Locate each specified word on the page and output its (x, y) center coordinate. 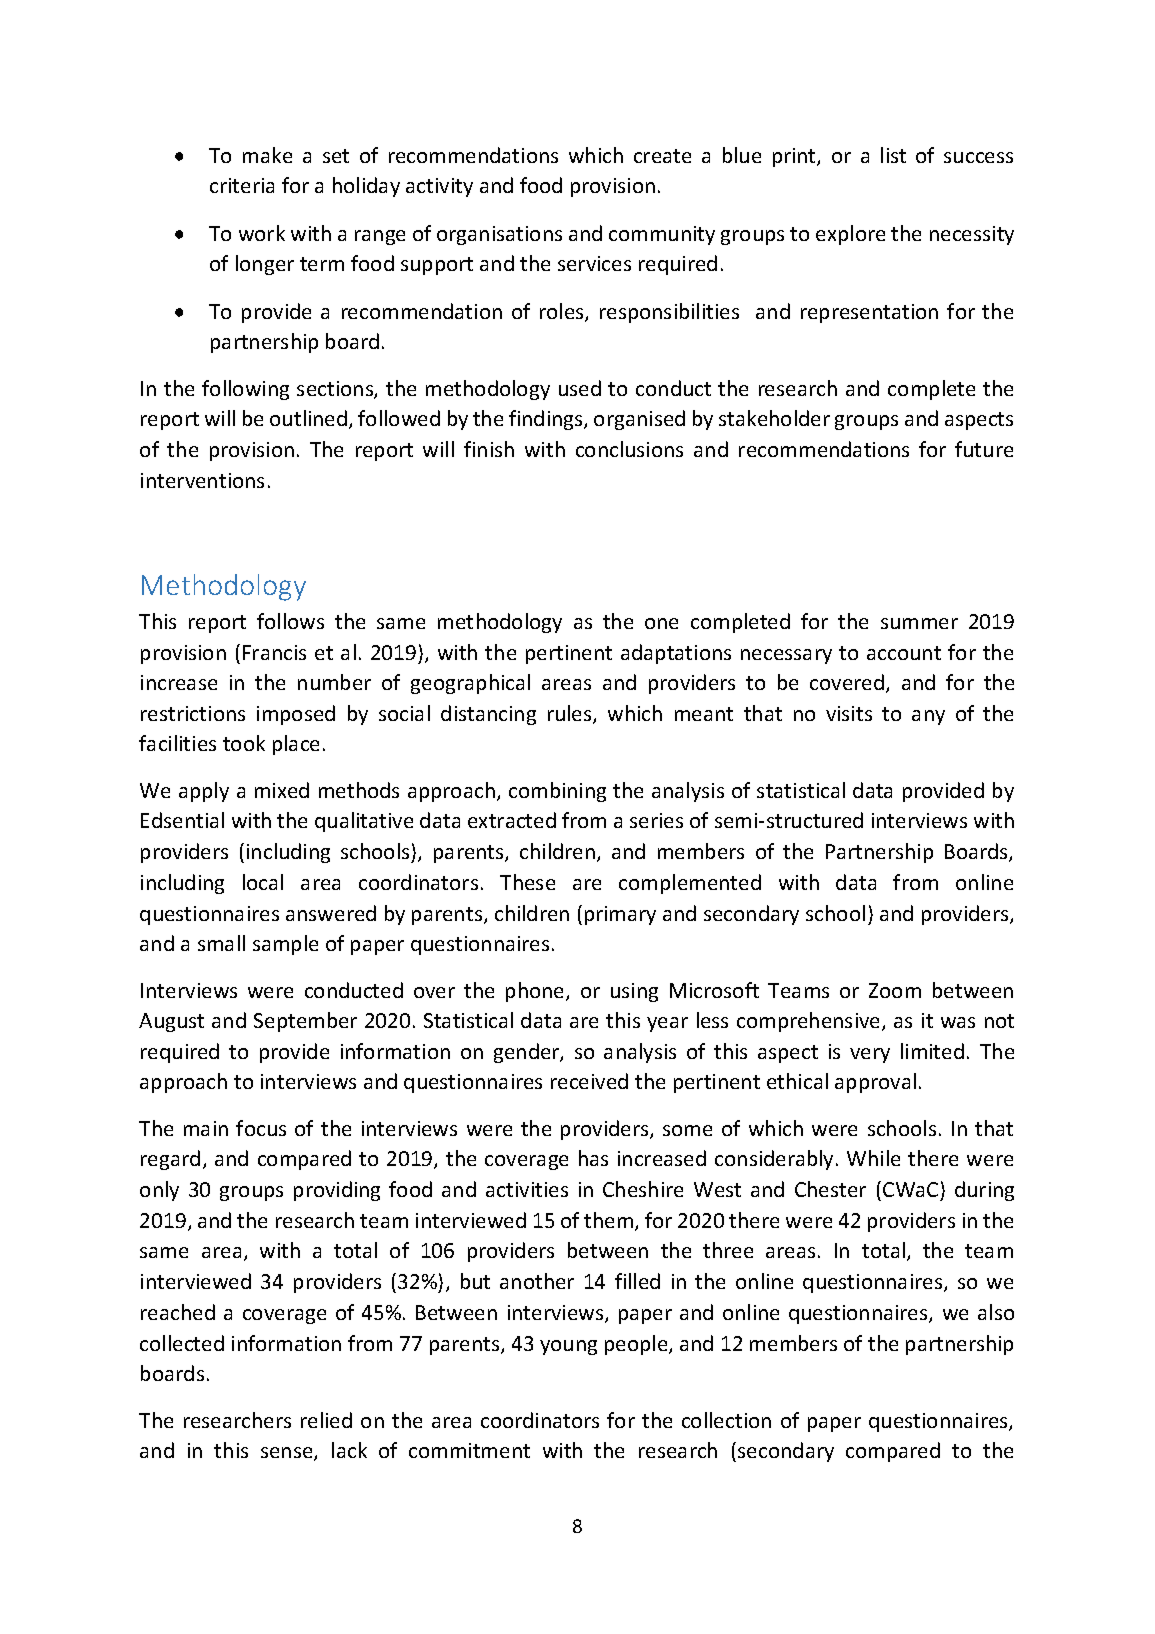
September (305, 1022)
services (594, 263)
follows (290, 621)
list (893, 155)
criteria (242, 185)
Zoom (895, 990)
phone (536, 992)
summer (919, 623)
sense (288, 1454)
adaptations (676, 654)
